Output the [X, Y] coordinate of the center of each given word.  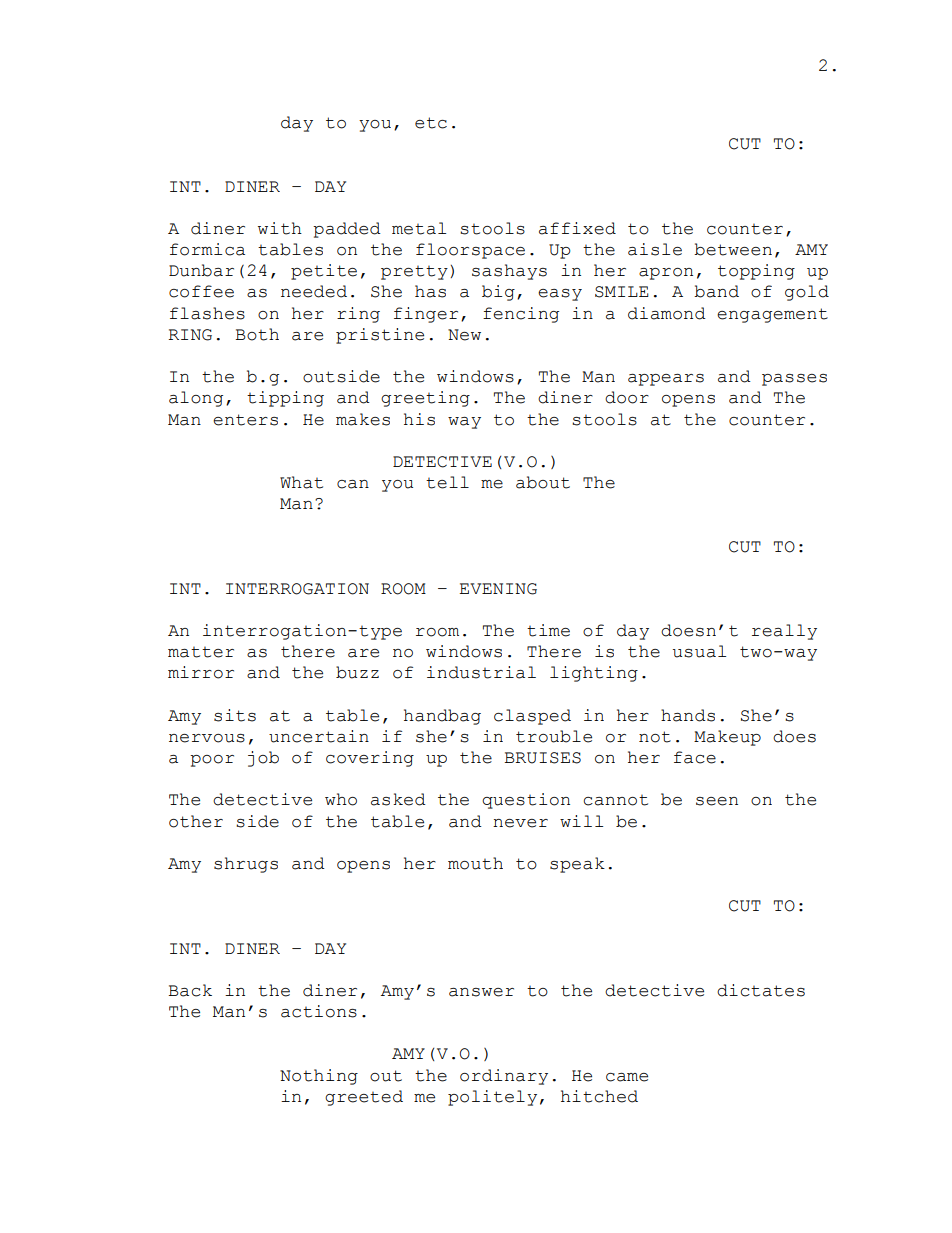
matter [201, 652]
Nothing [319, 1077]
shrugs [246, 865]
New [464, 335]
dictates [761, 990]
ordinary [504, 1077]
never [520, 823]
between [733, 249]
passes [794, 380]
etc [431, 123]
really [784, 632]
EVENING [498, 589]
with [280, 228]
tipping [285, 399]
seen [717, 801]
